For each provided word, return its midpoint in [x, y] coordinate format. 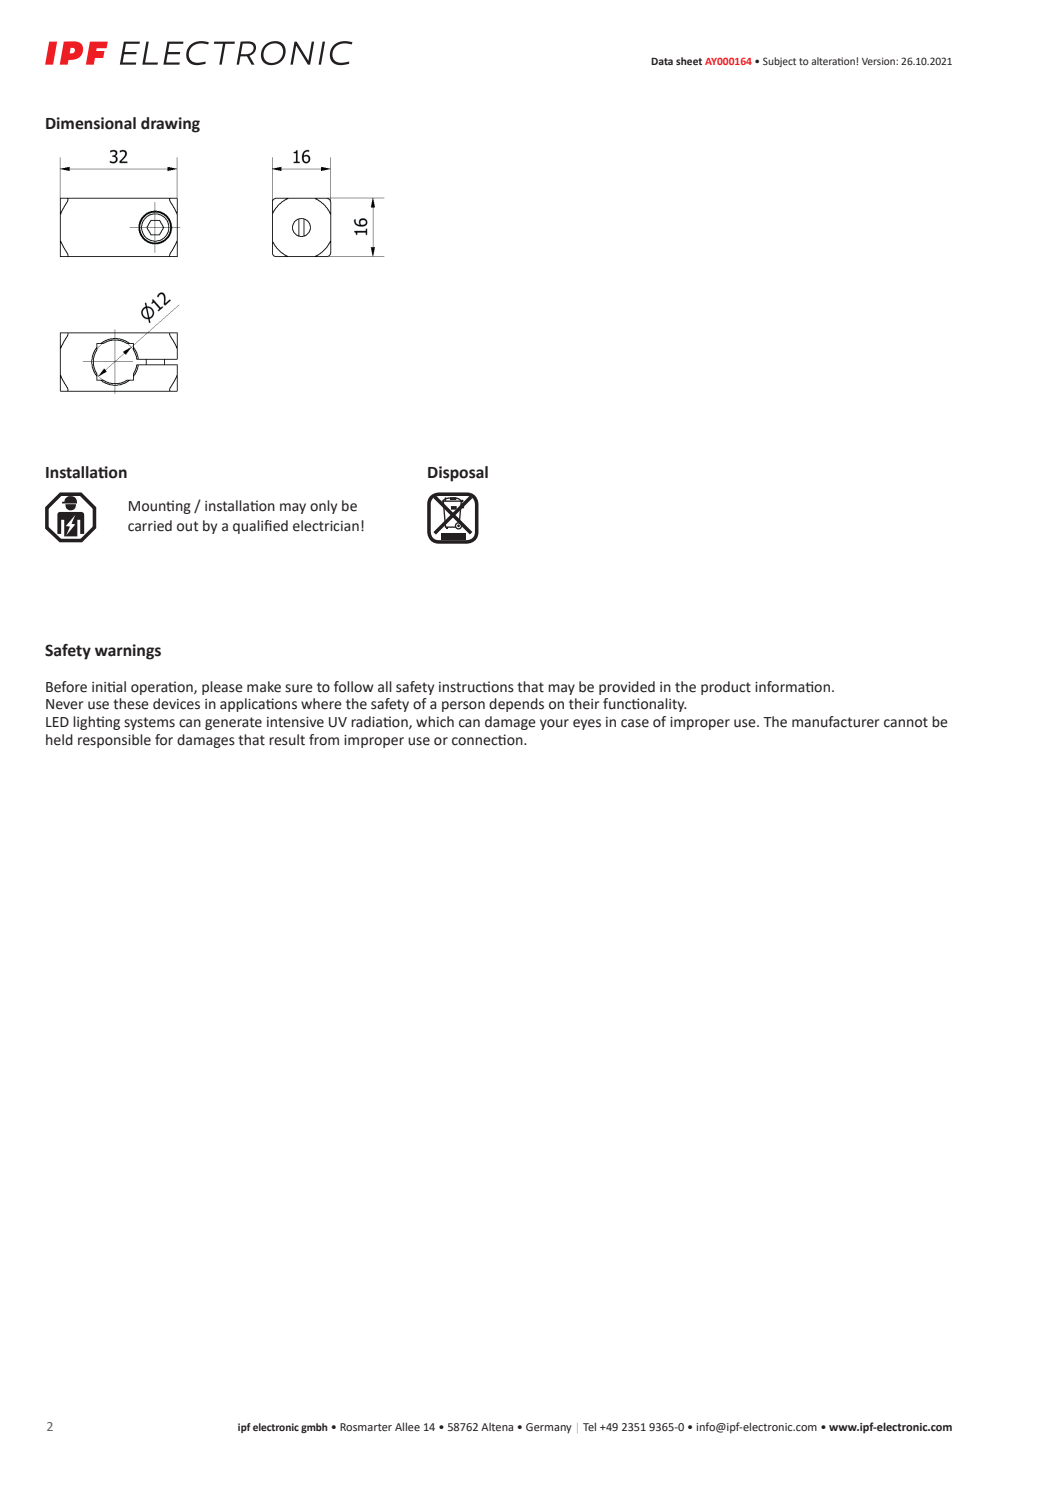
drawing [170, 125]
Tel [589, 1426]
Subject [779, 62]
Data [662, 61]
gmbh [314, 1428]
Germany [549, 1428]
